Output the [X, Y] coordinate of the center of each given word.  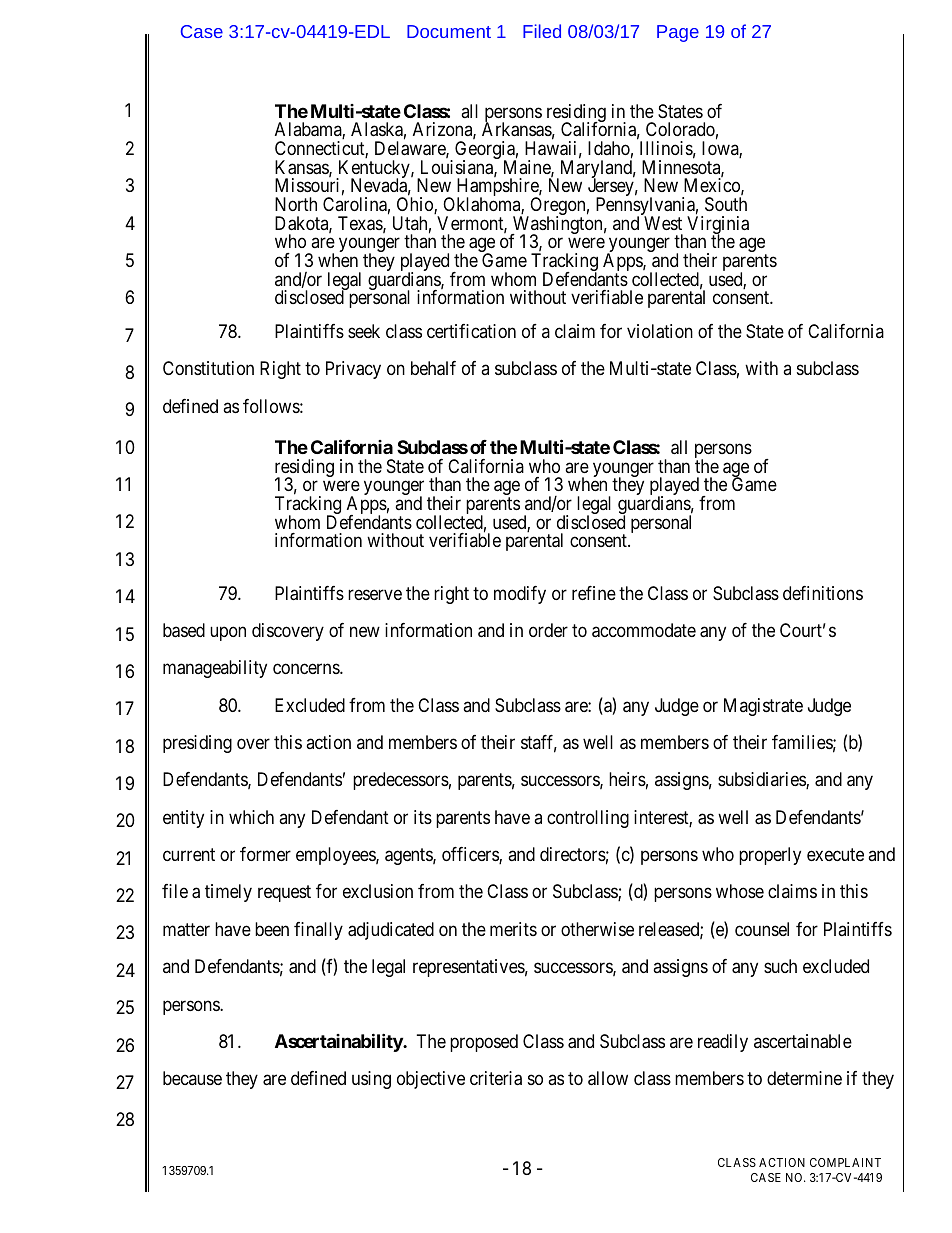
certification [471, 331]
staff [539, 743]
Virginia [718, 226]
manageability [215, 669]
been [272, 929]
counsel [762, 929]
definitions [823, 593]
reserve [375, 594]
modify [520, 595]
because [192, 1078]
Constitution [208, 368]
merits [513, 929]
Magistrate [763, 707]
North [296, 204]
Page [678, 33]
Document [449, 31]
